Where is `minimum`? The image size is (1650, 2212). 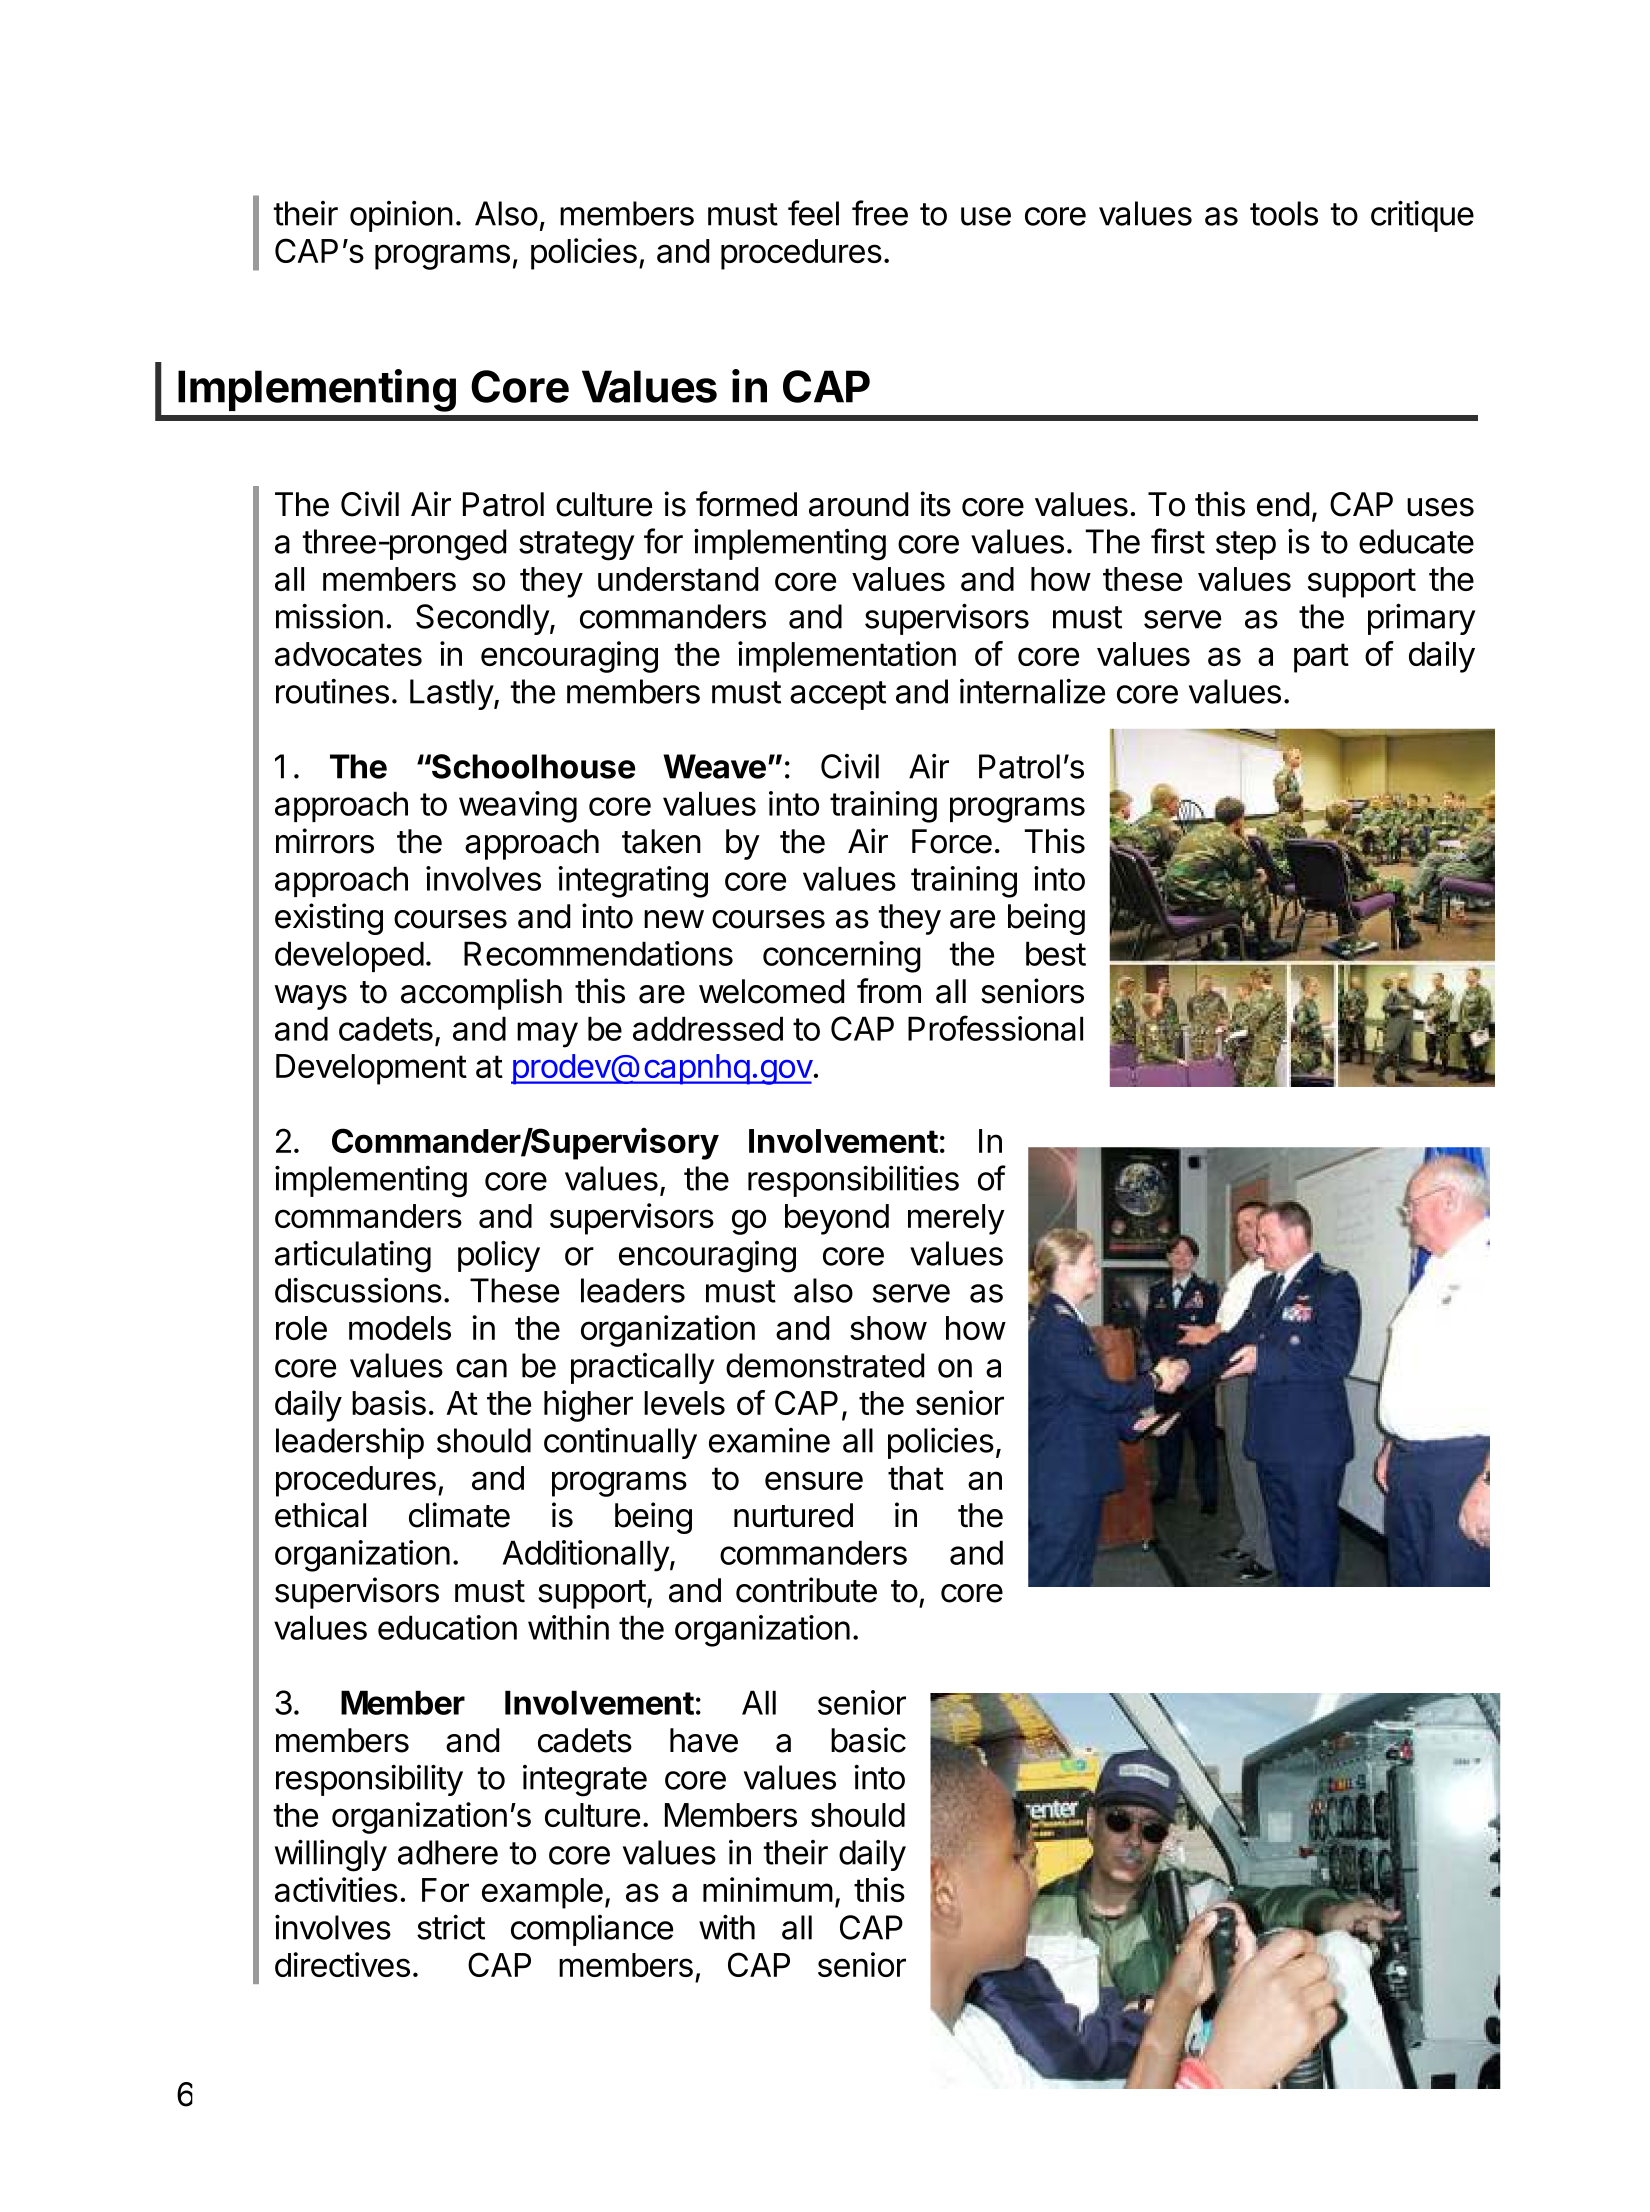 minimum is located at coordinates (768, 1889).
